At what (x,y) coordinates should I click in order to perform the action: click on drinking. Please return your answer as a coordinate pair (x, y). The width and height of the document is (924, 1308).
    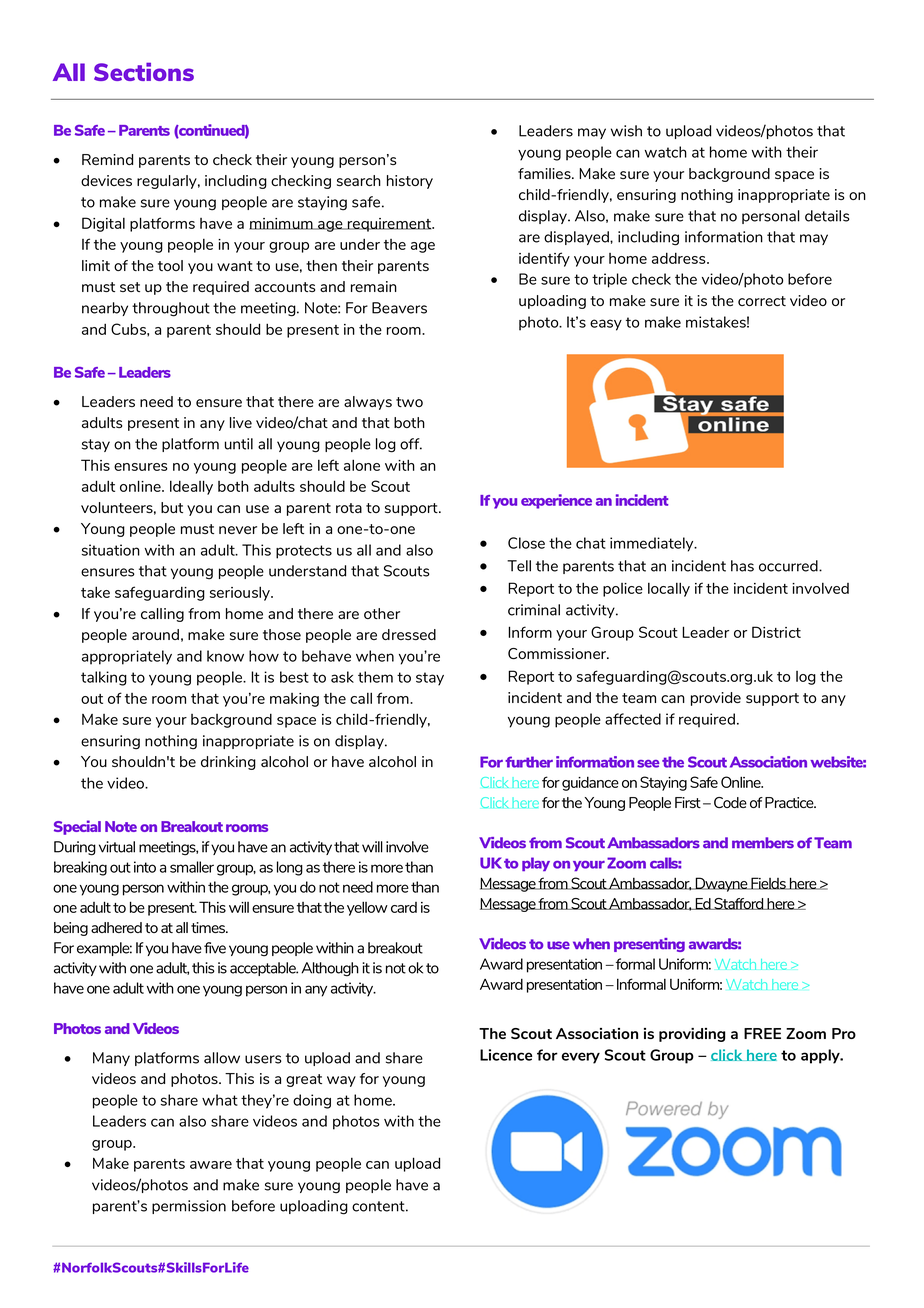
    Looking at the image, I should click on (228, 763).
